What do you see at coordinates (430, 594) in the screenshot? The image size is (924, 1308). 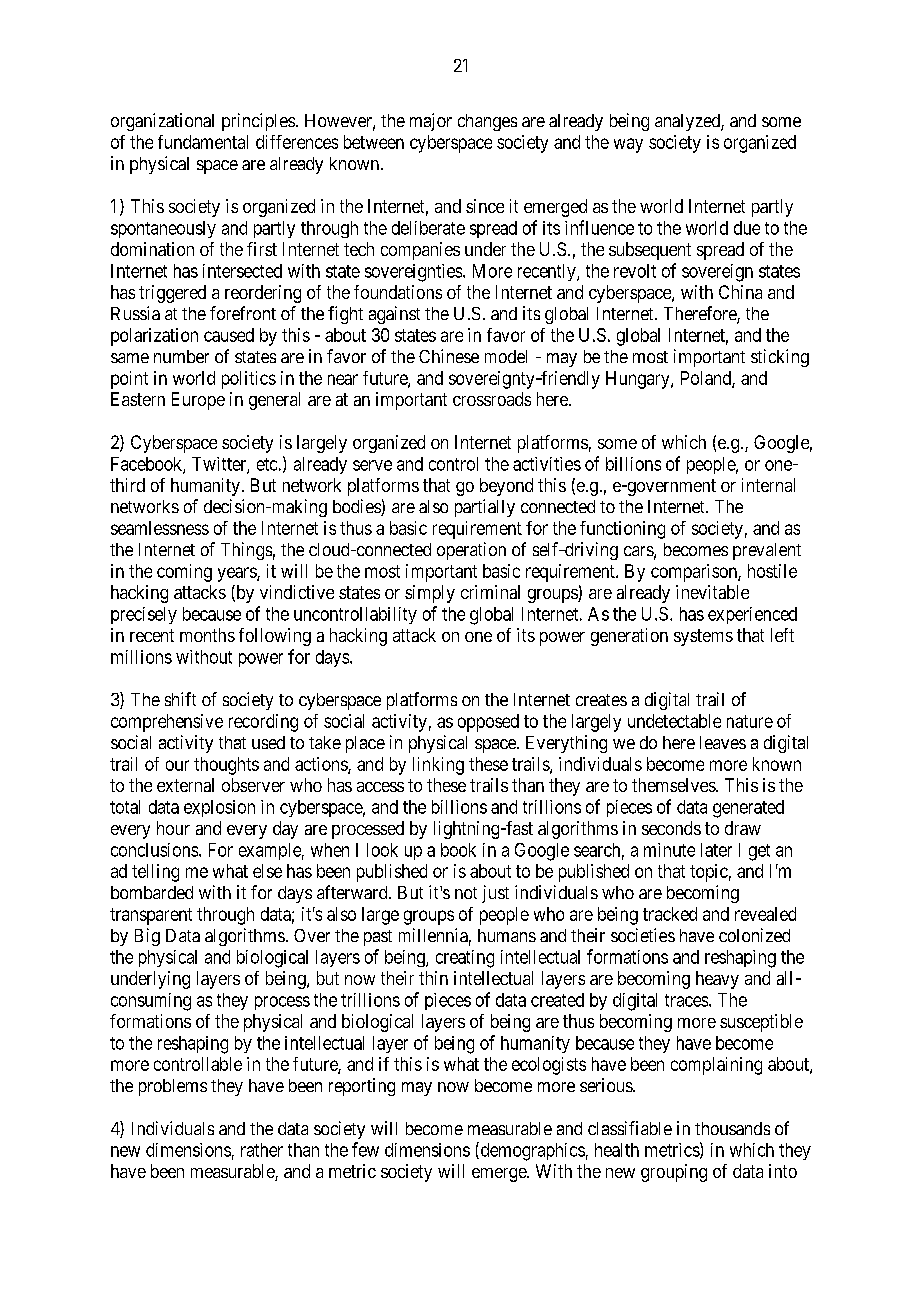 I see `simply` at bounding box center [430, 594].
